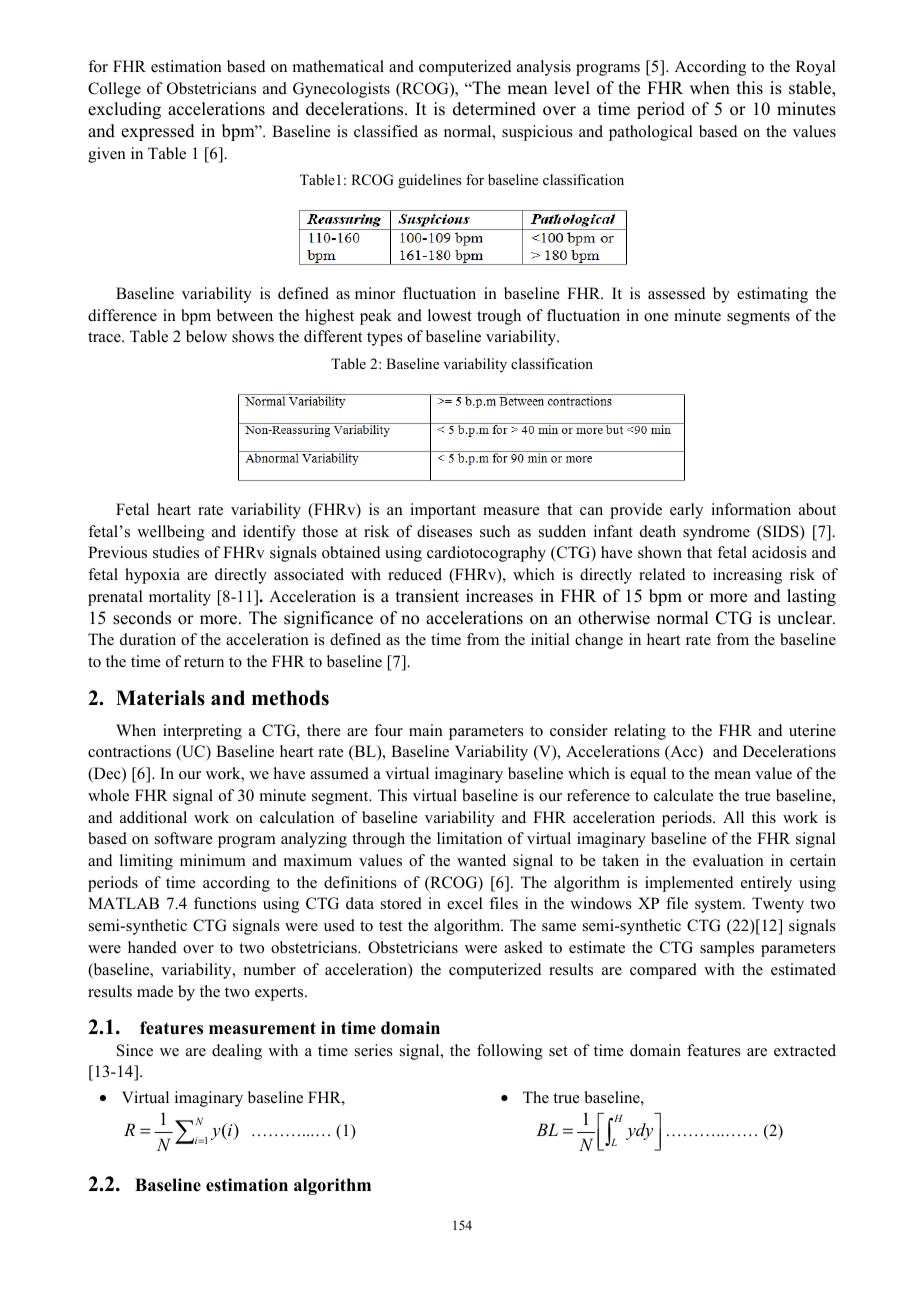 This screenshot has width=924, height=1308. What do you see at coordinates (494, 109) in the screenshot?
I see `determined` at bounding box center [494, 109].
